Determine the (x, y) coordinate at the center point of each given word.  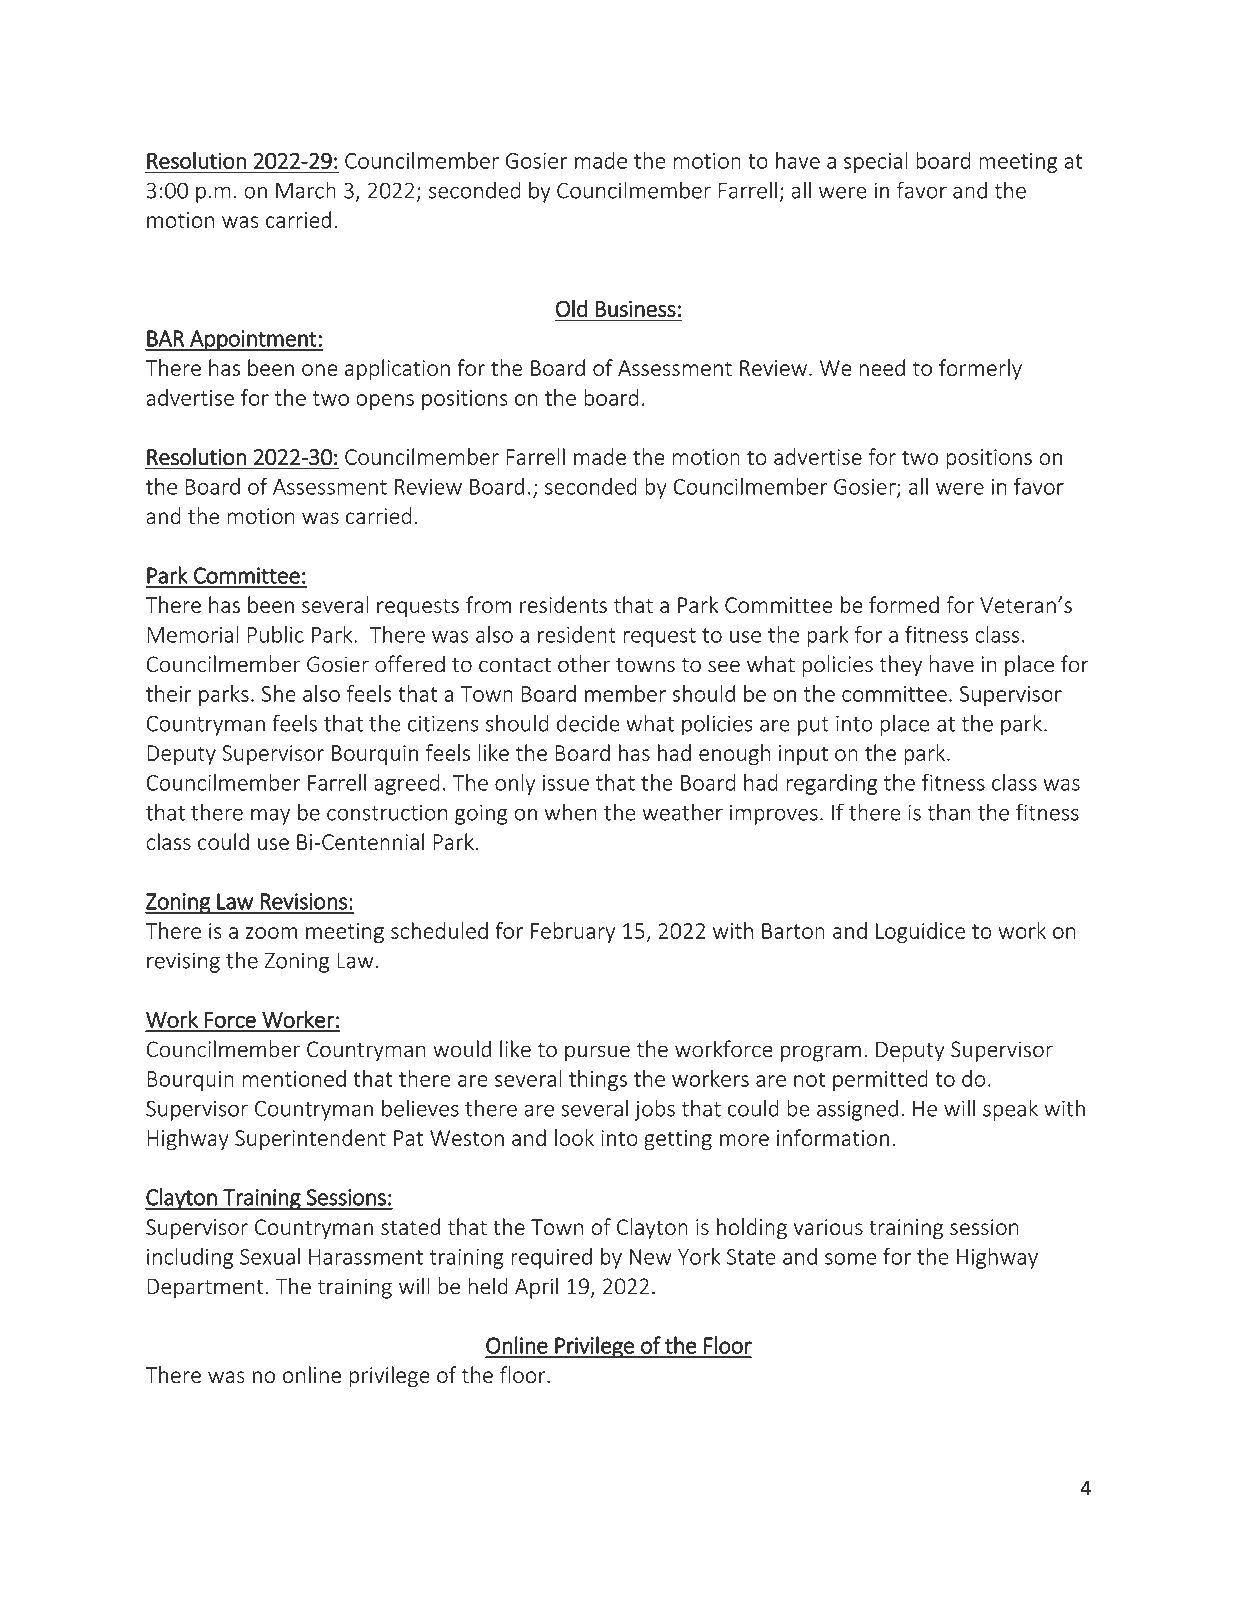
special (876, 162)
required (551, 1258)
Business (636, 309)
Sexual (270, 1256)
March (306, 190)
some (850, 1259)
